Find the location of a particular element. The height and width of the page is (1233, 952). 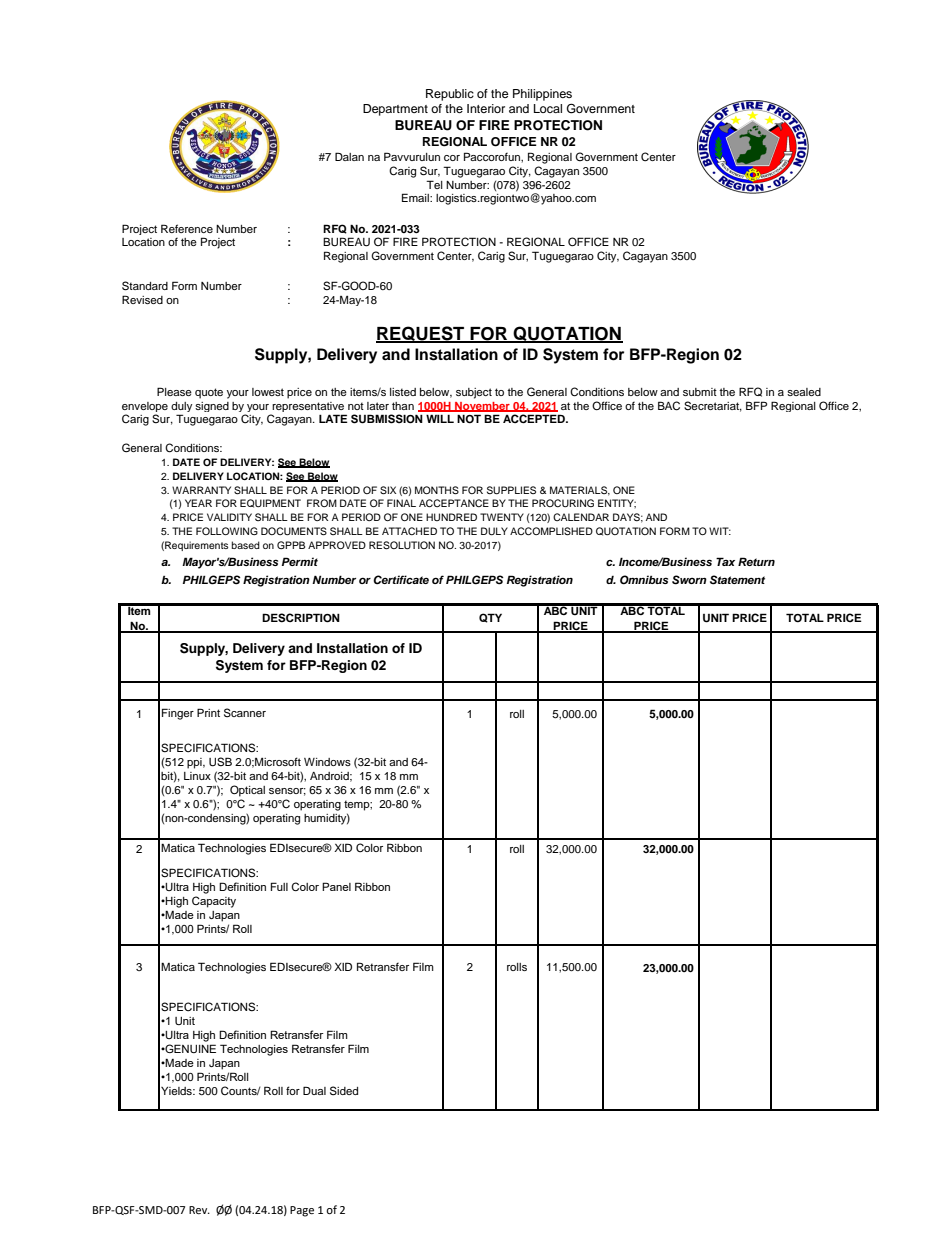

Interior is located at coordinates (486, 108).
